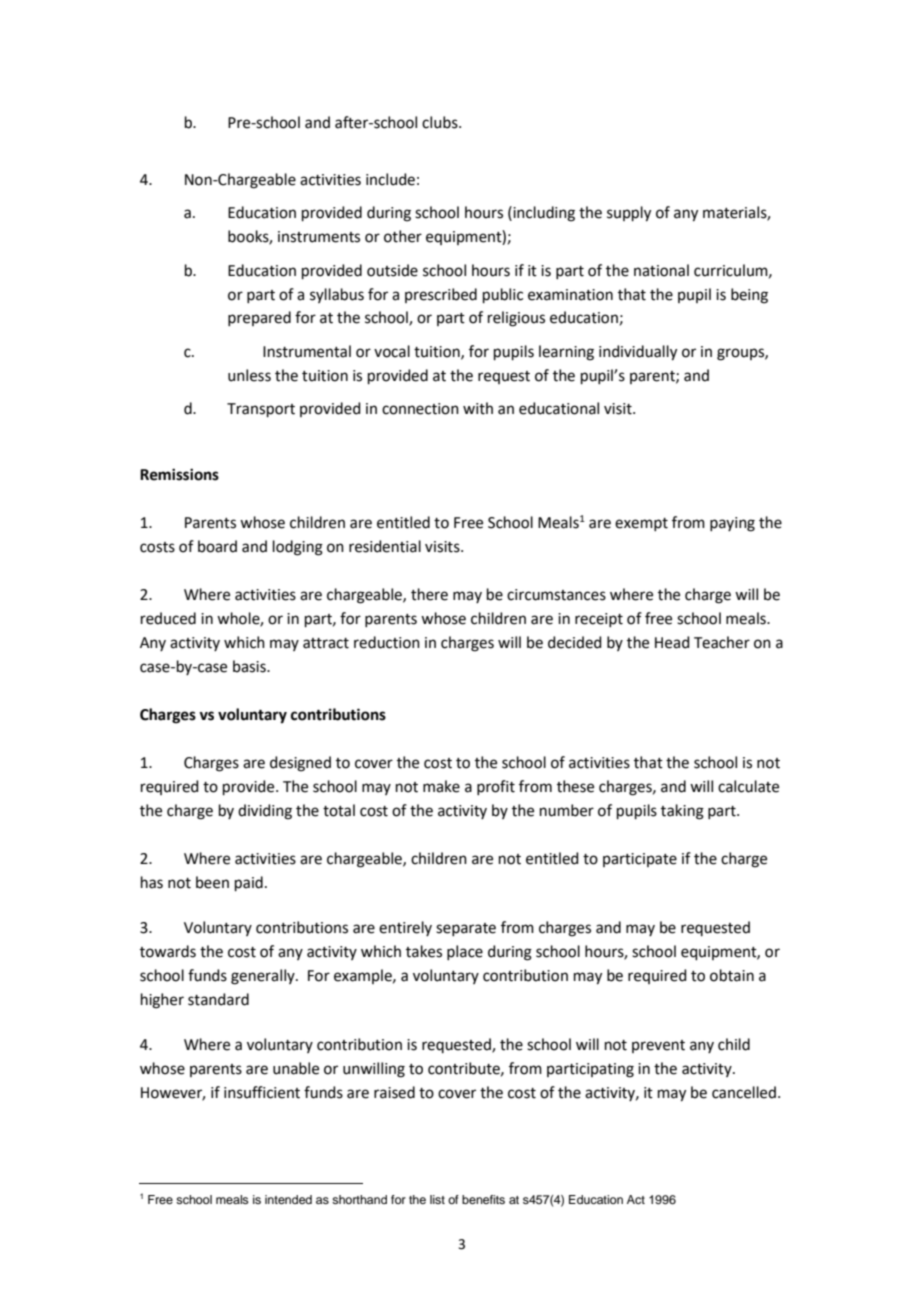 This screenshot has height=1308, width=924. I want to click on intended, so click(288, 1199).
